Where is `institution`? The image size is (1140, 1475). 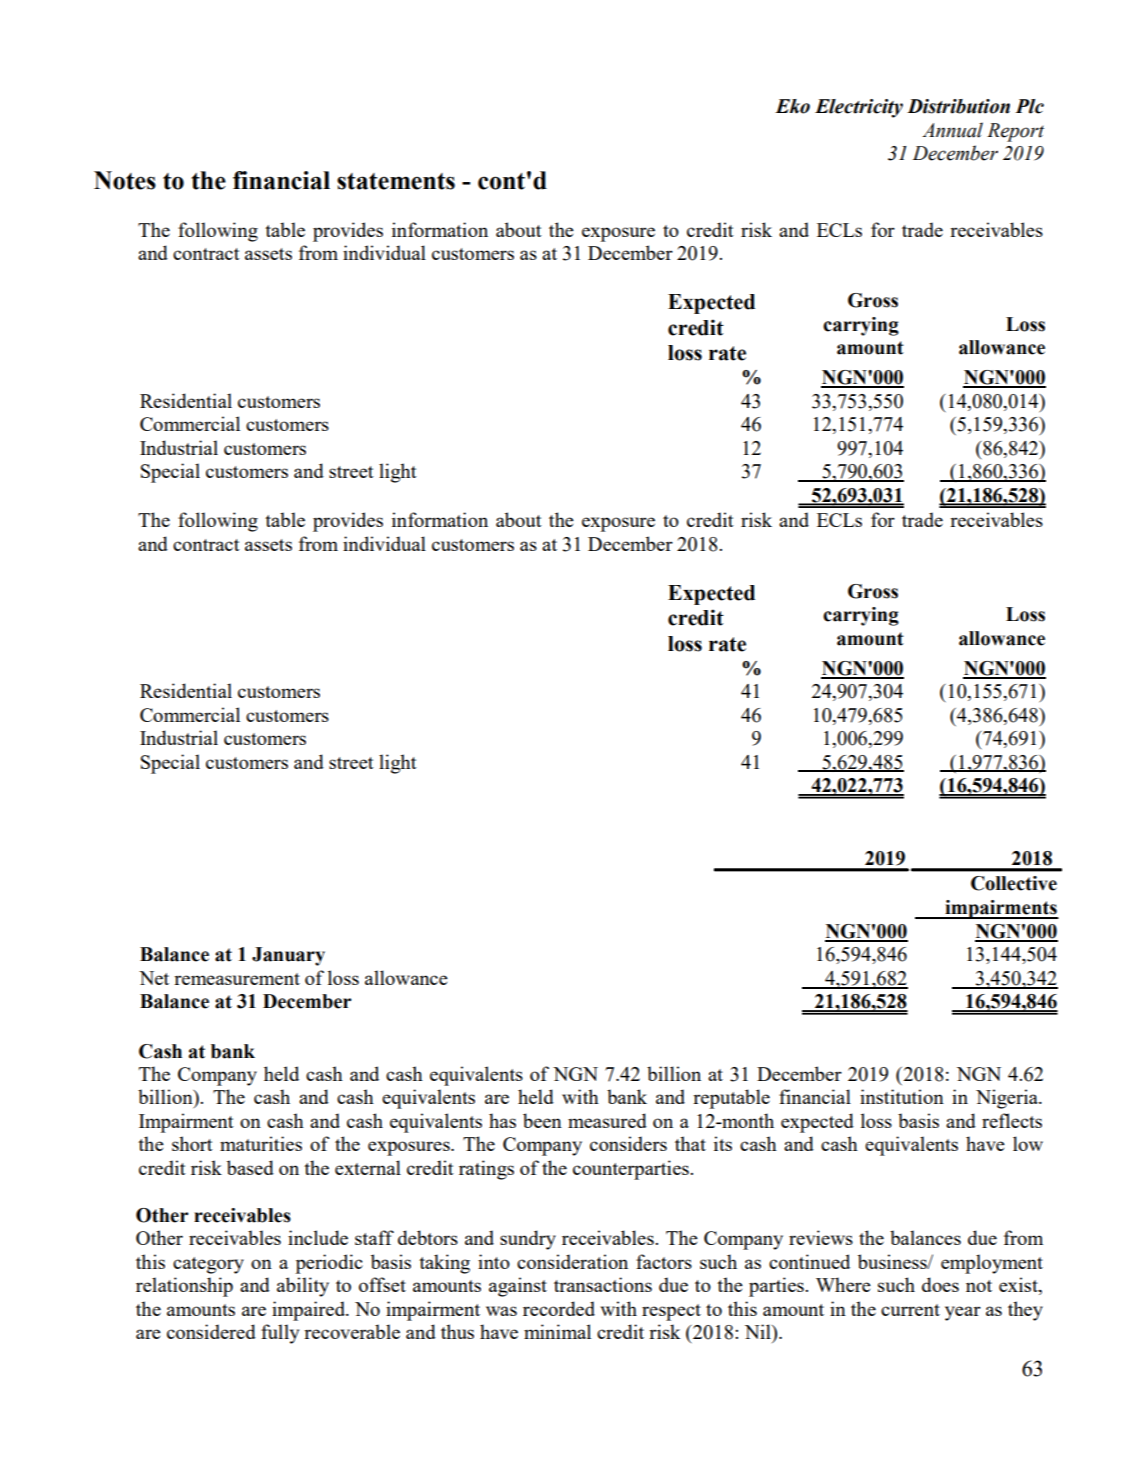 institution is located at coordinates (902, 1096).
